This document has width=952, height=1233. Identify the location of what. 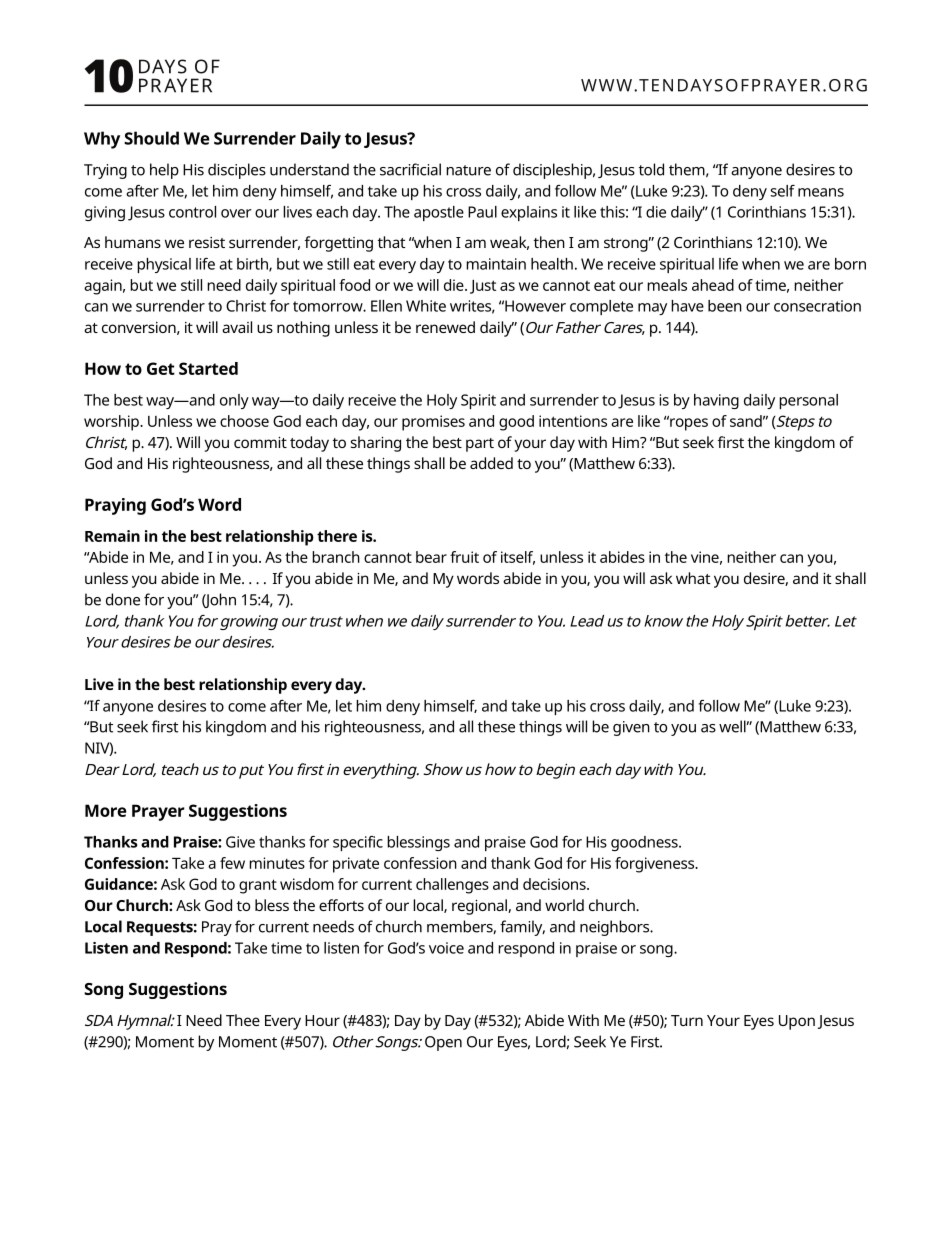
(693, 578).
